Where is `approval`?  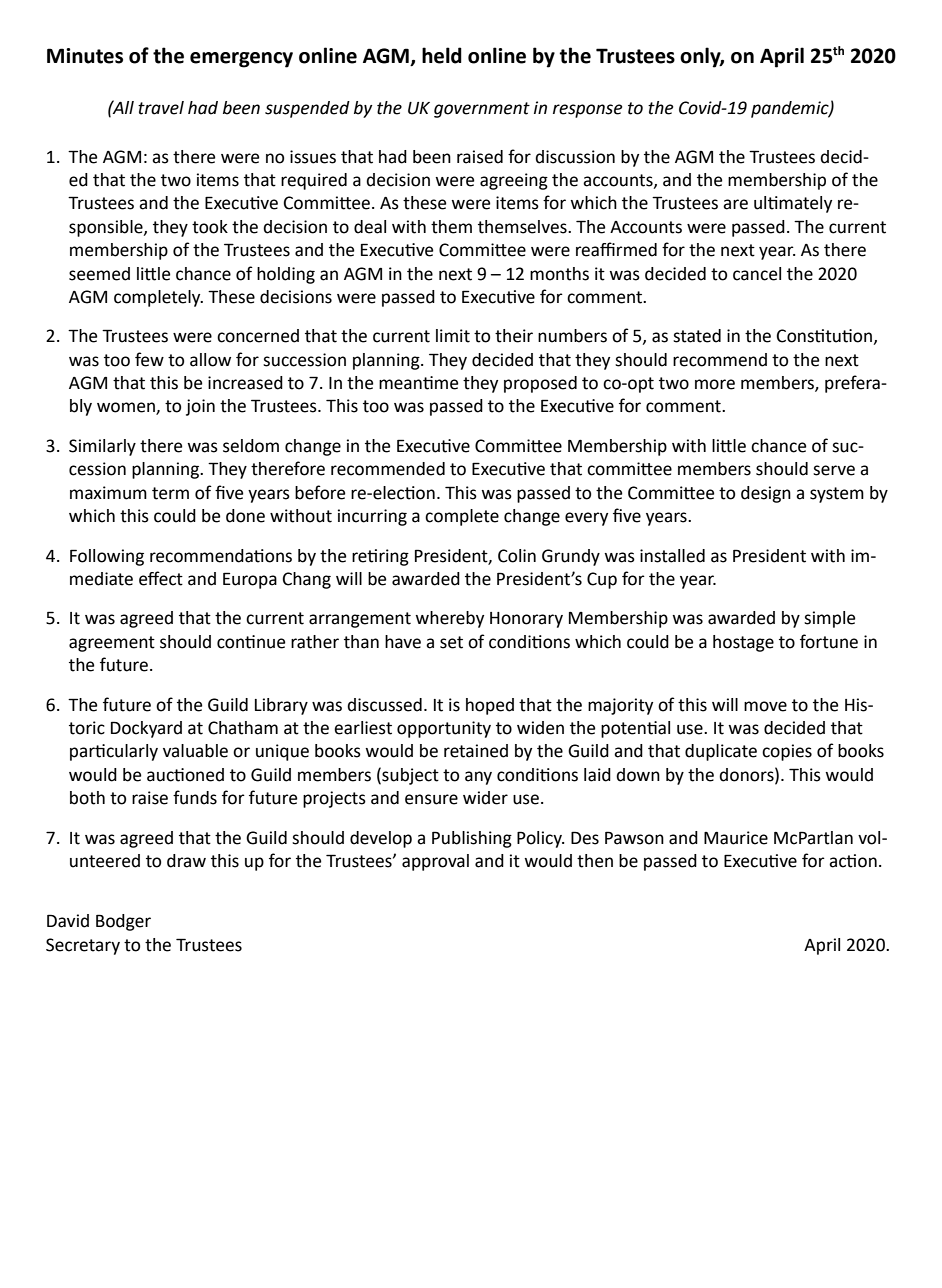 approval is located at coordinates (435, 862).
